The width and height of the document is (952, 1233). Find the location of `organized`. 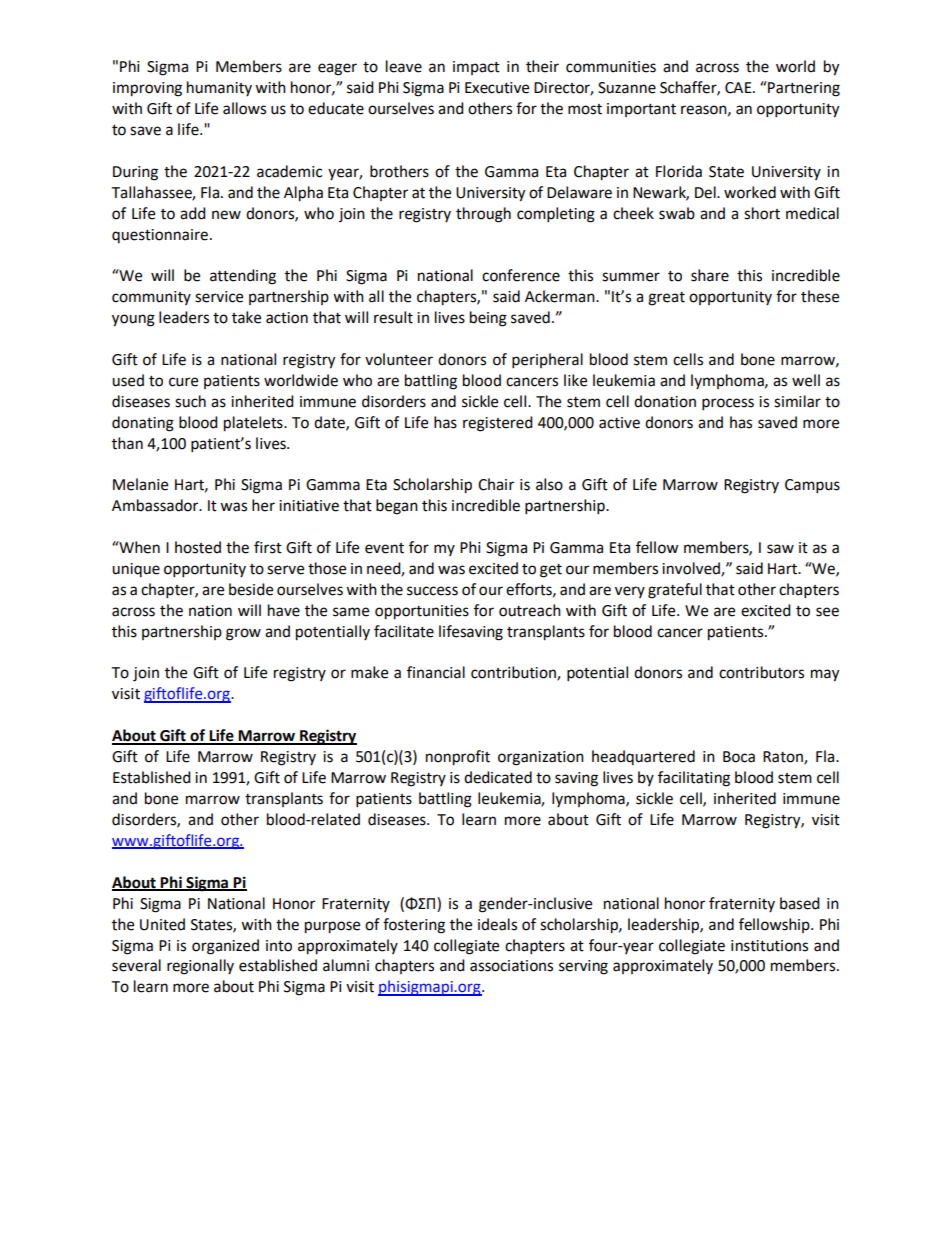

organized is located at coordinates (225, 947).
